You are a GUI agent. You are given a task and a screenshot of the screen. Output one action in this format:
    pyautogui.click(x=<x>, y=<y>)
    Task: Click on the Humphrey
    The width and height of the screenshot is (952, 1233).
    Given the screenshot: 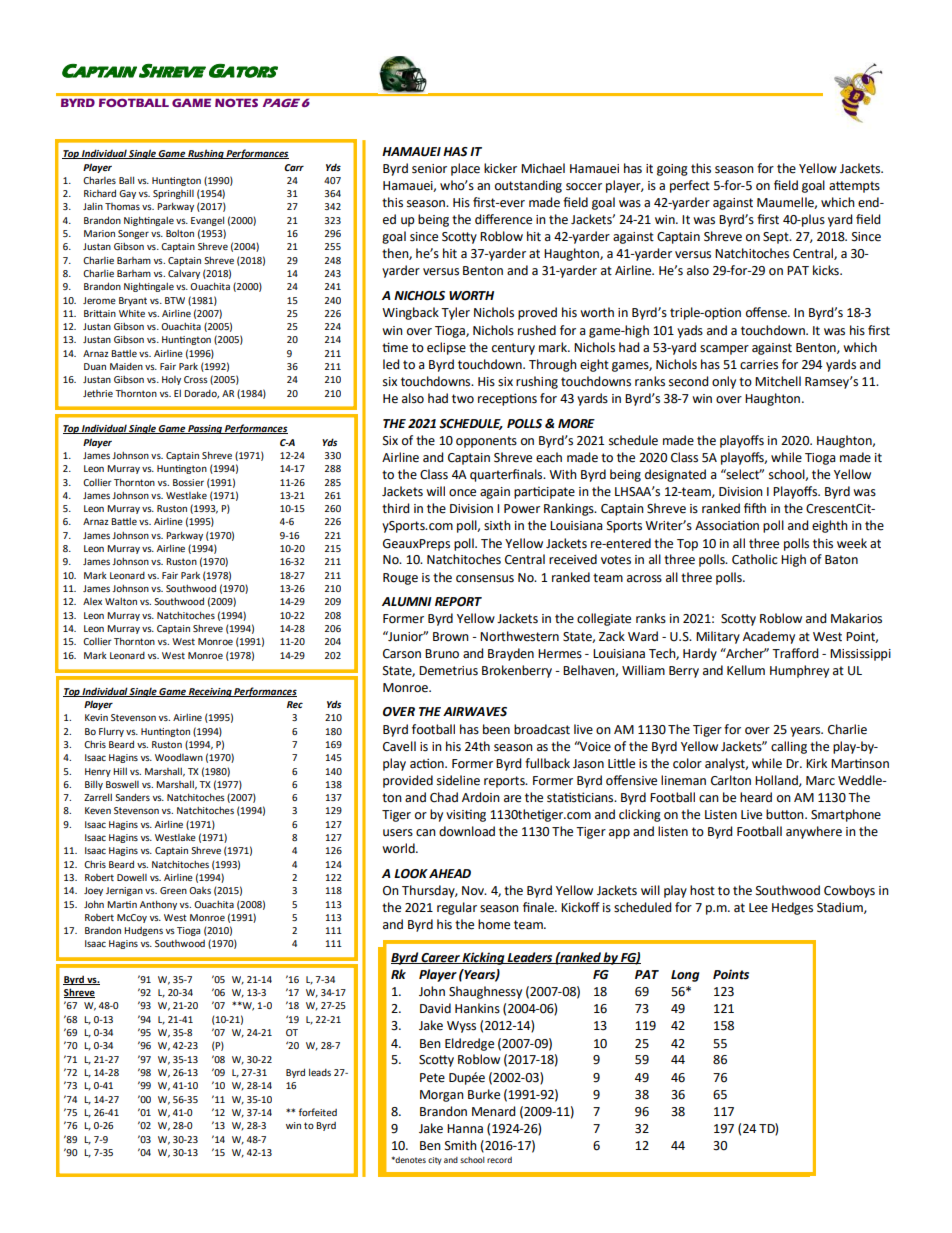 What is the action you would take?
    pyautogui.click(x=799, y=671)
